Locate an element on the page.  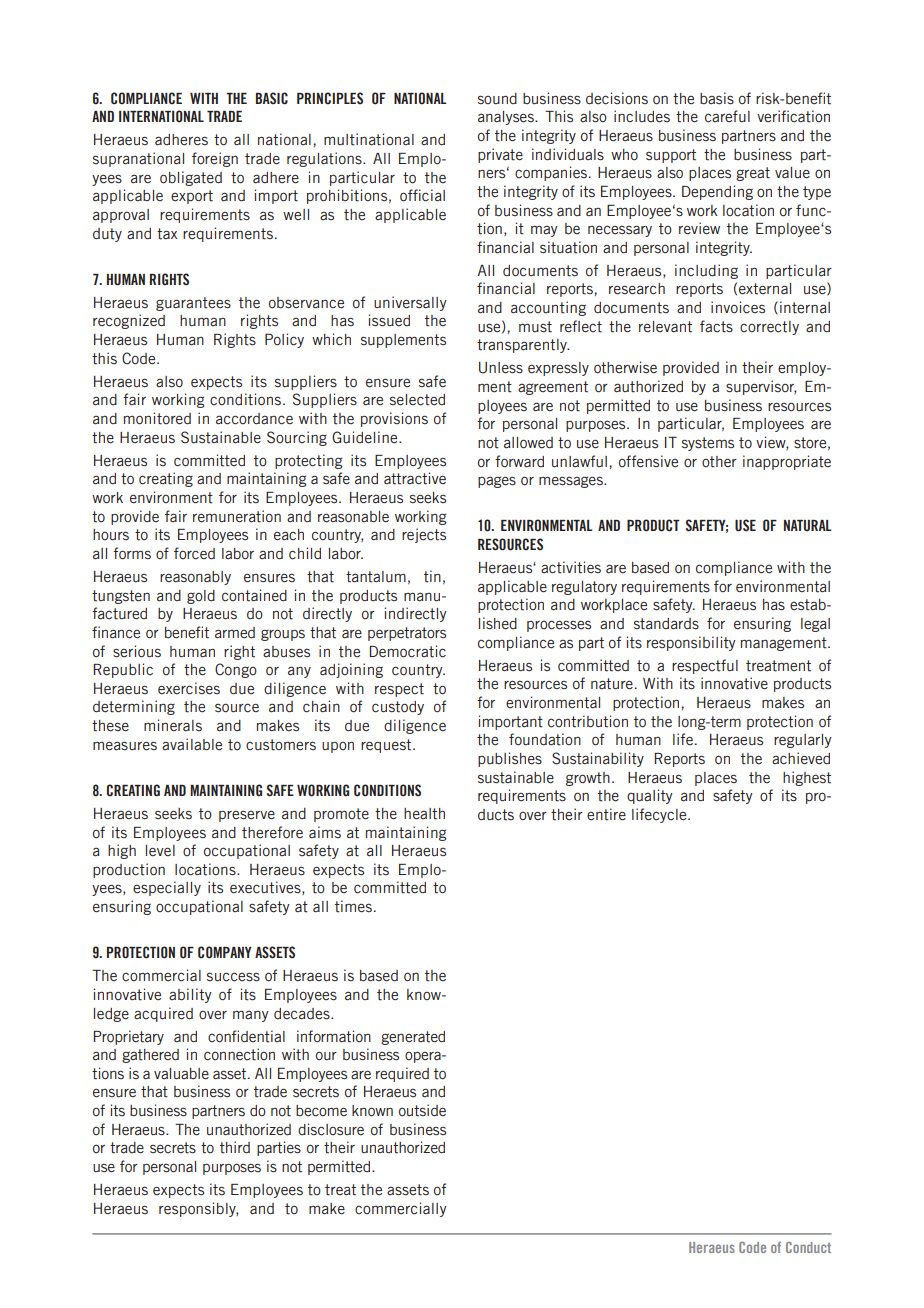
forced is located at coordinates (194, 553).
